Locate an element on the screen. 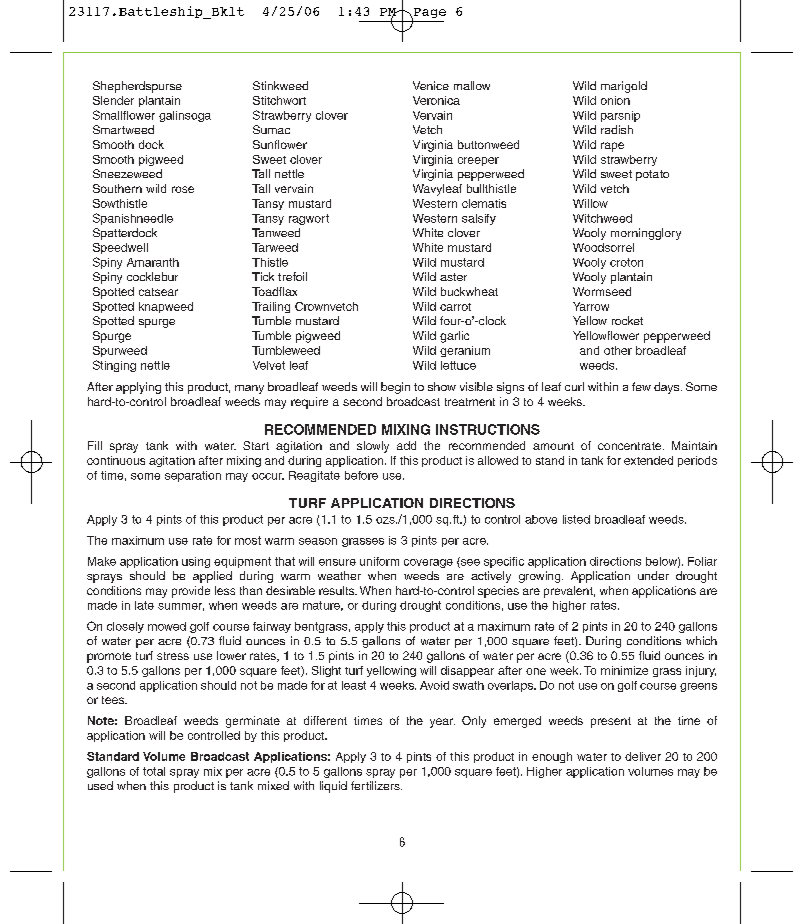  Slender is located at coordinates (113, 100).
